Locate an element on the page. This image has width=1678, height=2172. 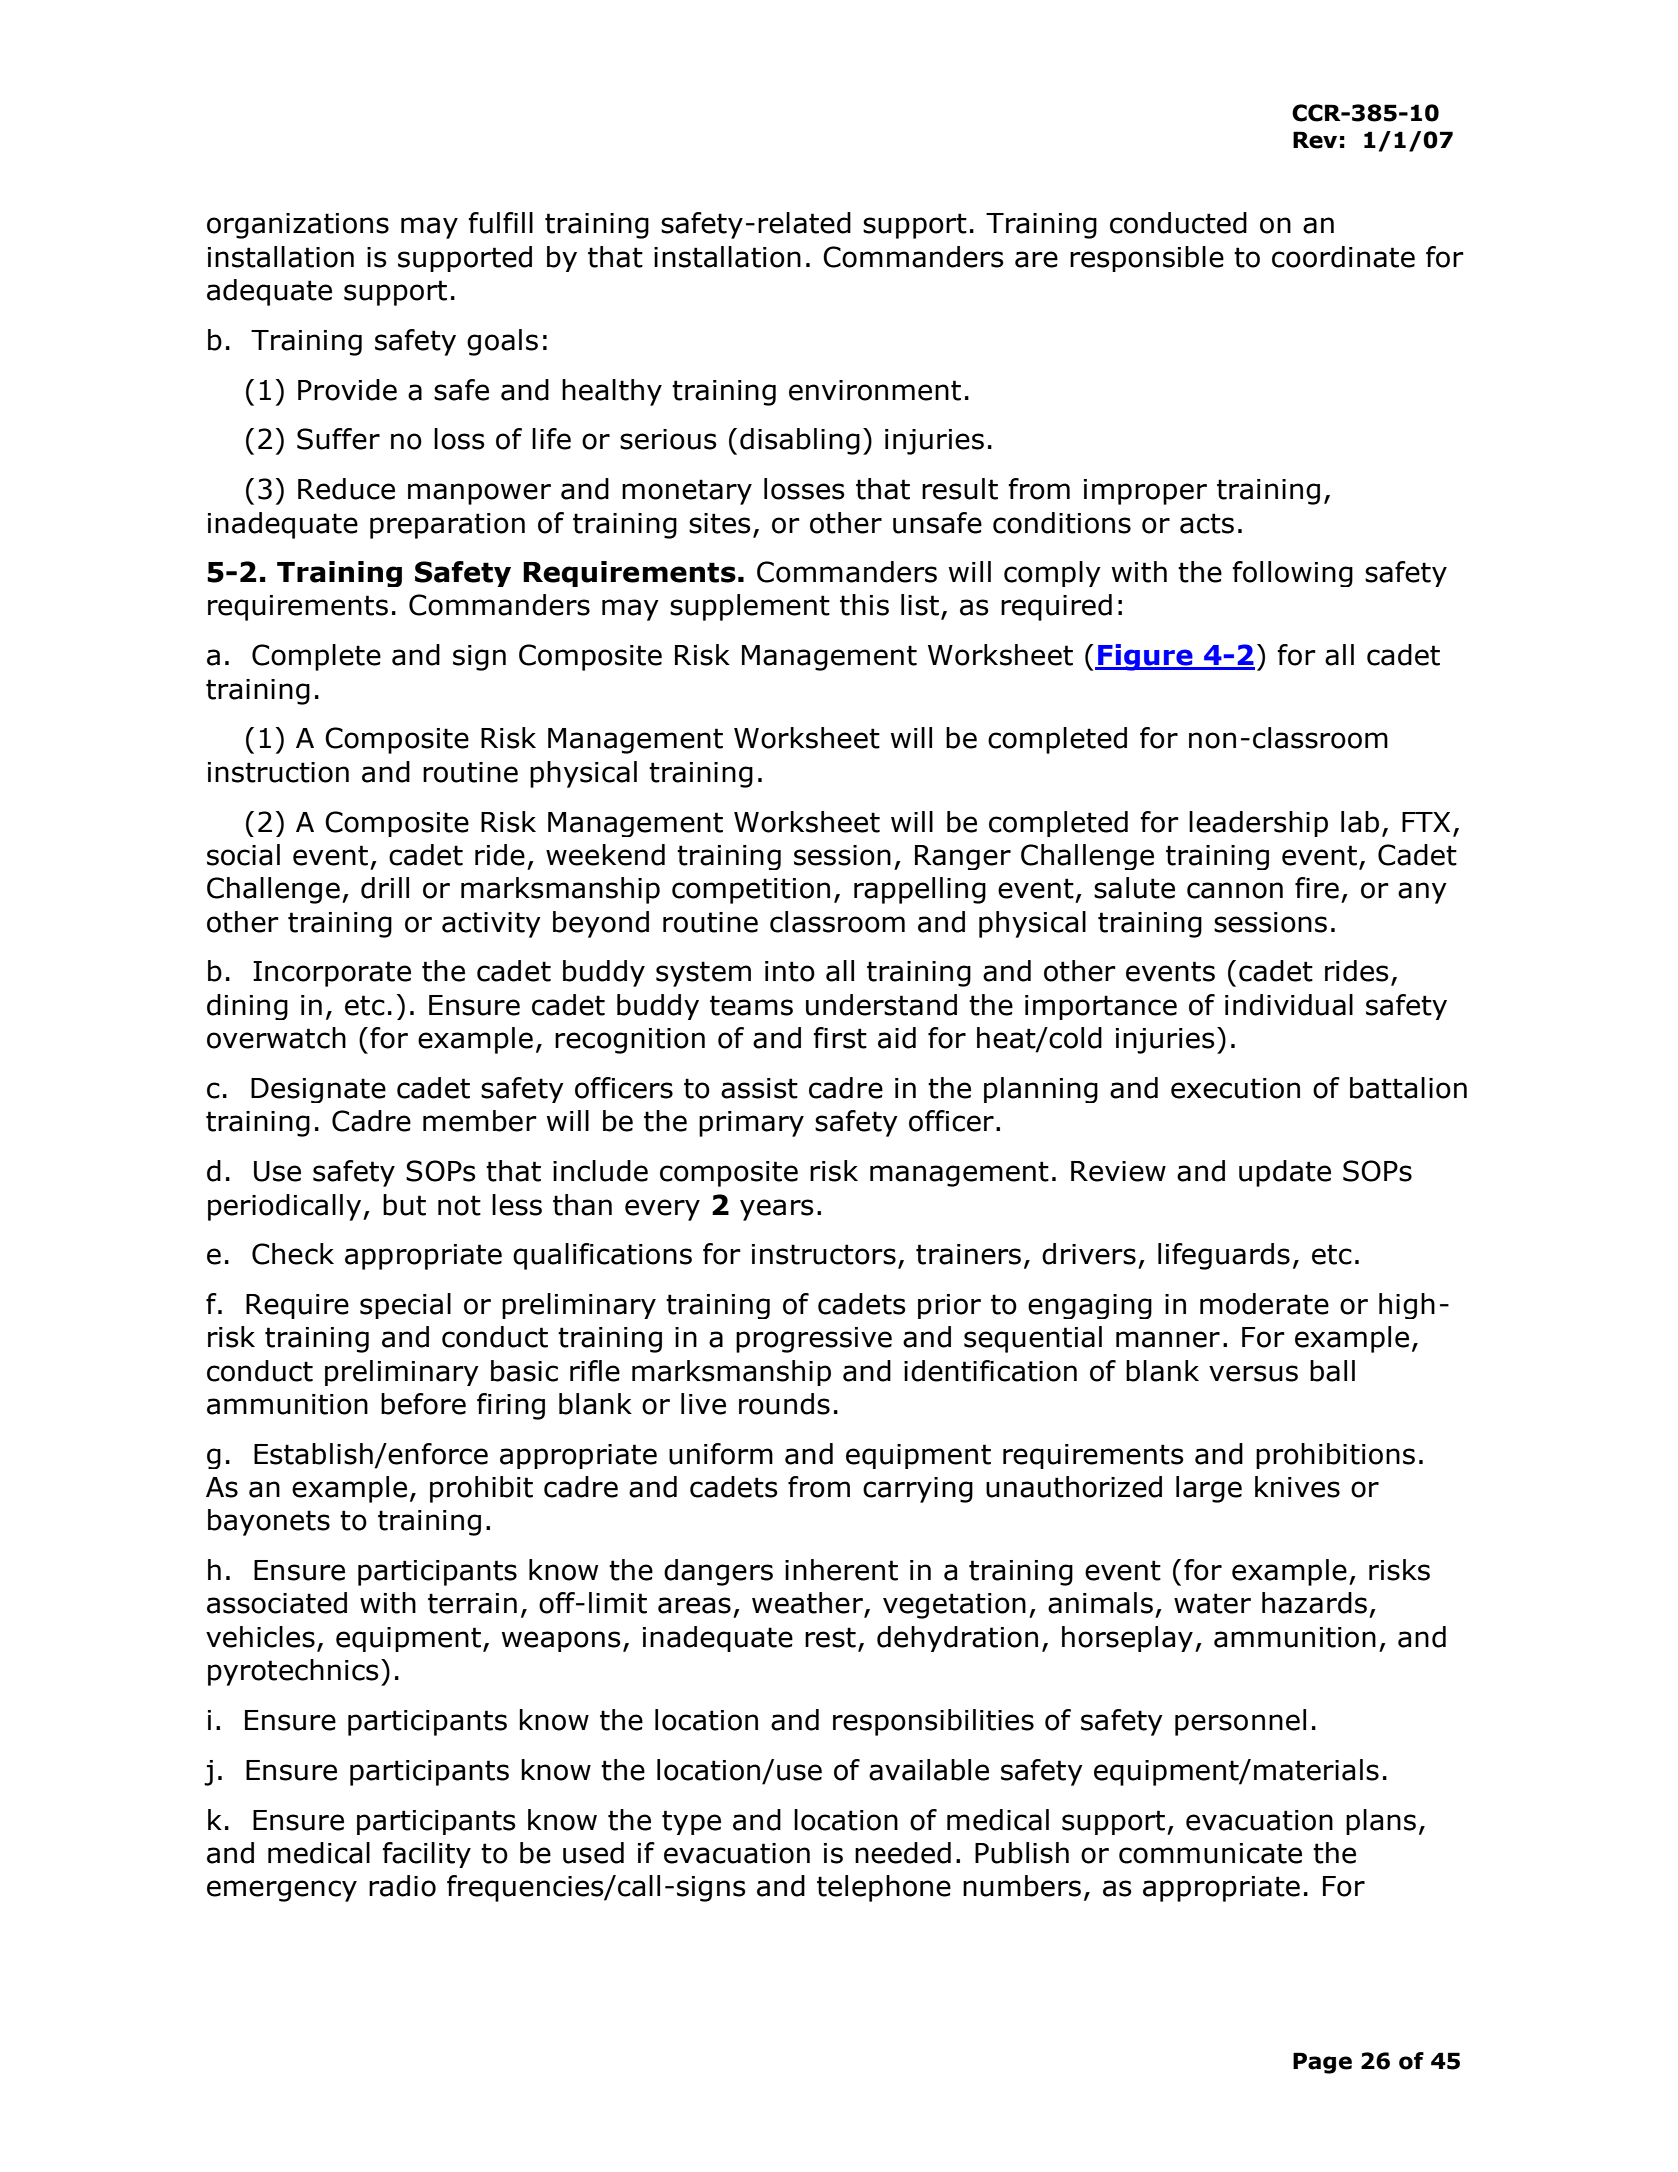
telephone is located at coordinates (884, 1888).
